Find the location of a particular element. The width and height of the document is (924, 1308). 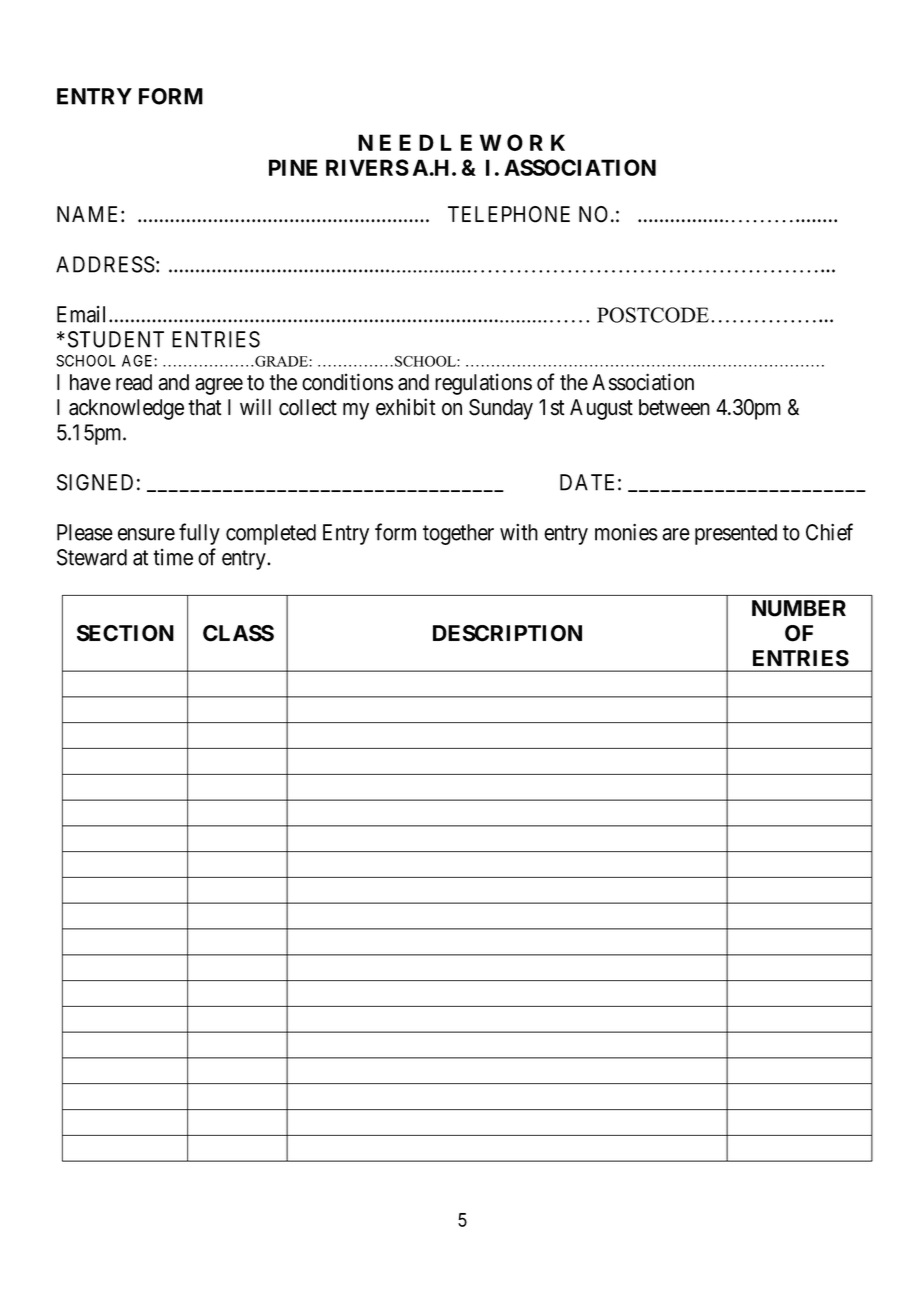

POSTCODE is located at coordinates (653, 315).
